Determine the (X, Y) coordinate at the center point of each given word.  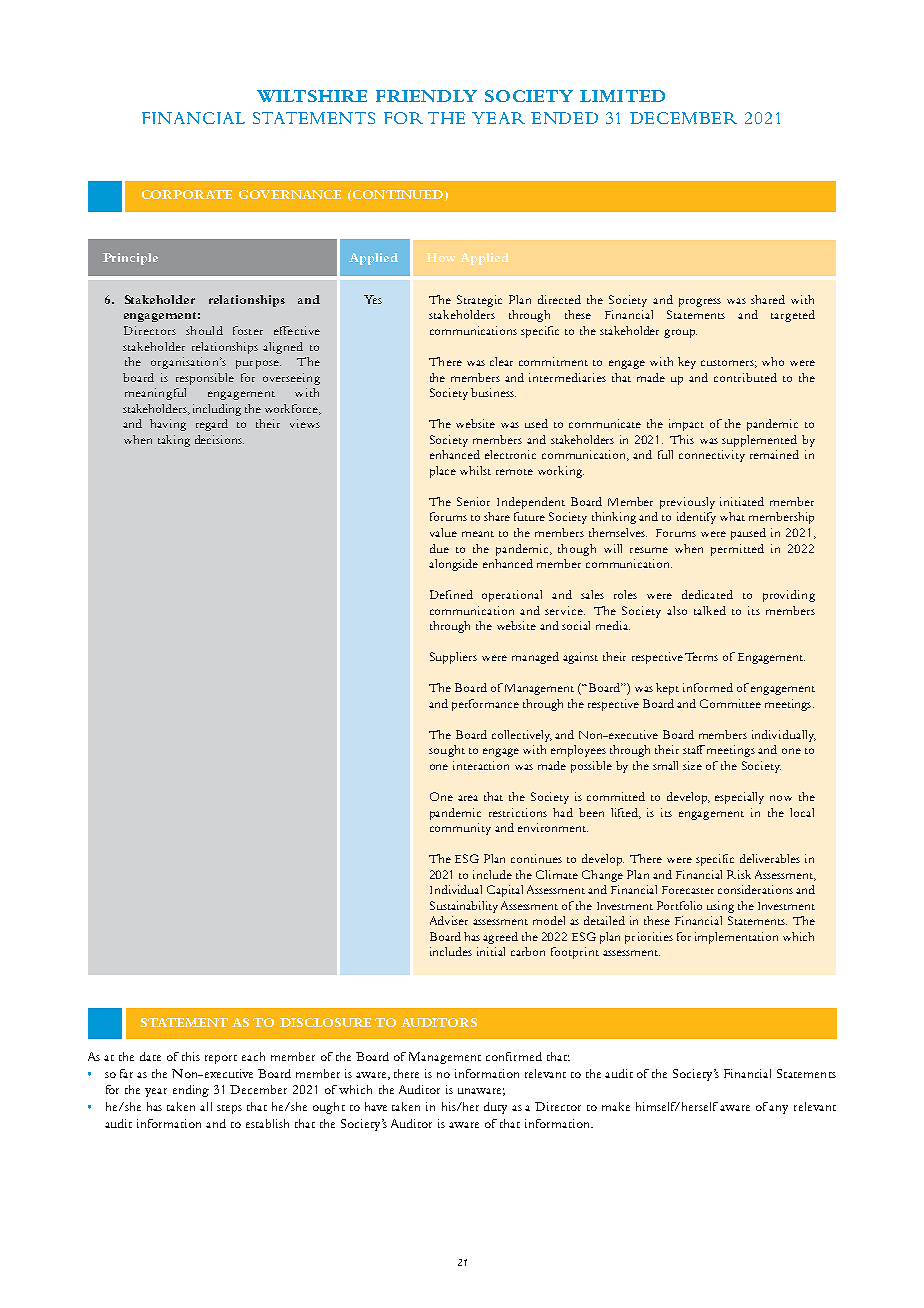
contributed (745, 377)
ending (191, 1091)
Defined (451, 594)
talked (710, 610)
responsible (205, 379)
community (460, 829)
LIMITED (622, 96)
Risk (739, 874)
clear (501, 361)
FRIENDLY (426, 96)
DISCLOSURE (325, 1022)
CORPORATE (187, 194)
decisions (219, 439)
